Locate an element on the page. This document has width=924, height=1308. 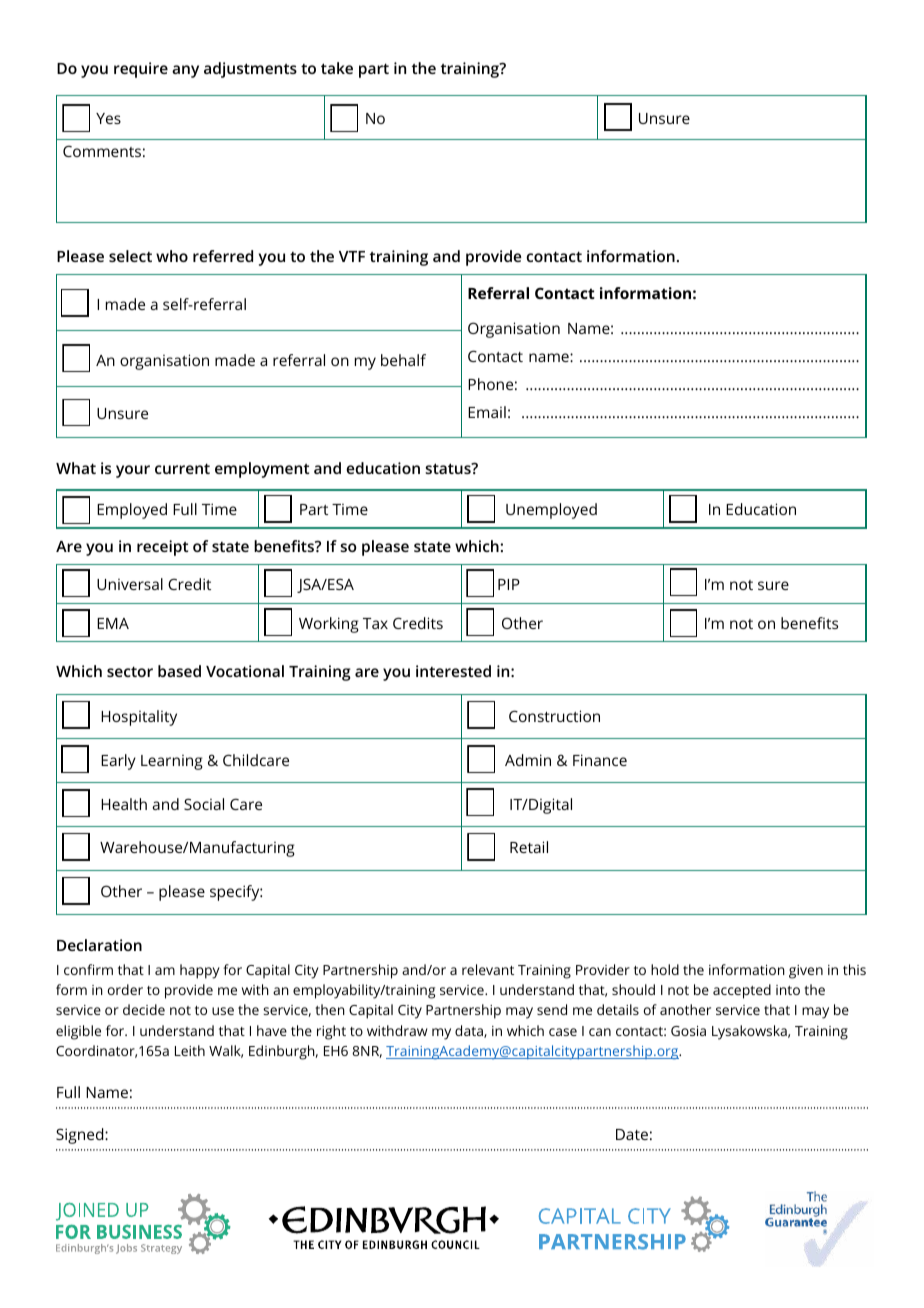
Leith is located at coordinates (190, 1050).
